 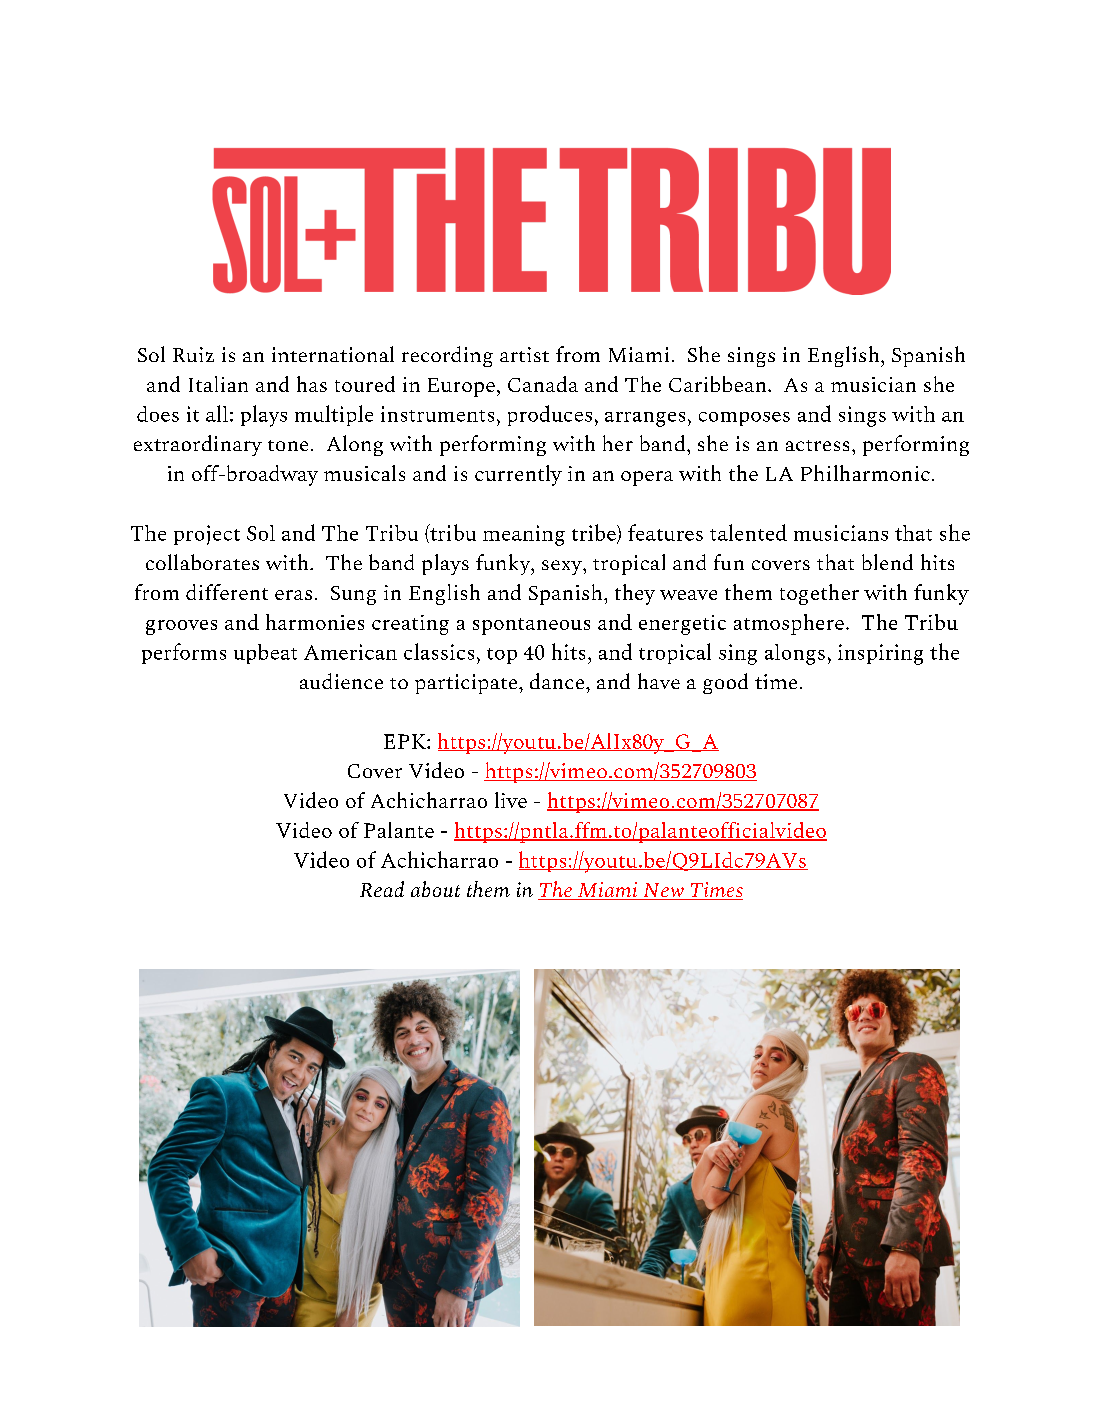 What do you see at coordinates (341, 681) in the page?
I see `audience` at bounding box center [341, 681].
